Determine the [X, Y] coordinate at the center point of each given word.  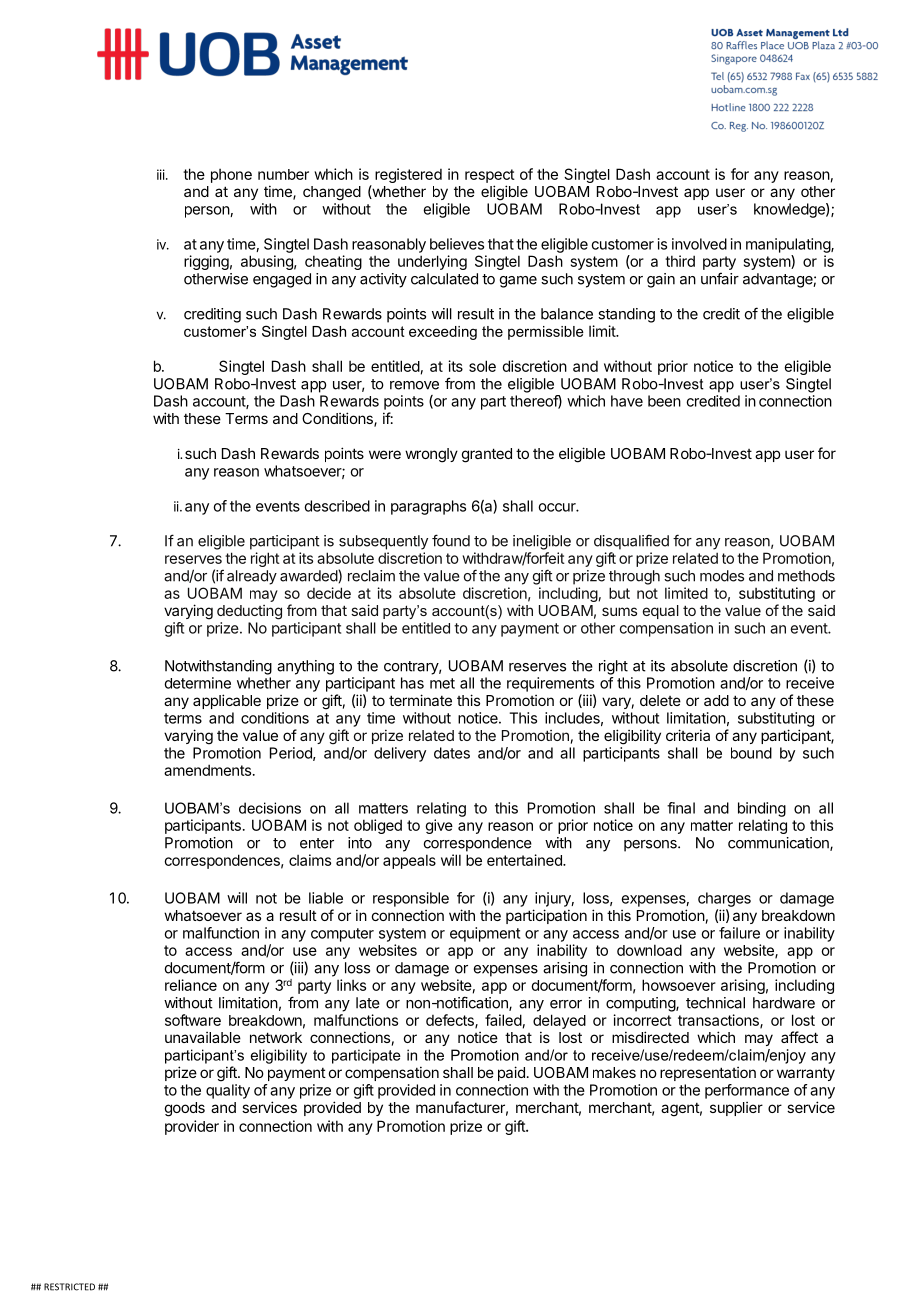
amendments [207, 770]
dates [452, 753]
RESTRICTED [69, 1287]
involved [699, 244]
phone [231, 176]
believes [457, 244]
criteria [688, 735]
